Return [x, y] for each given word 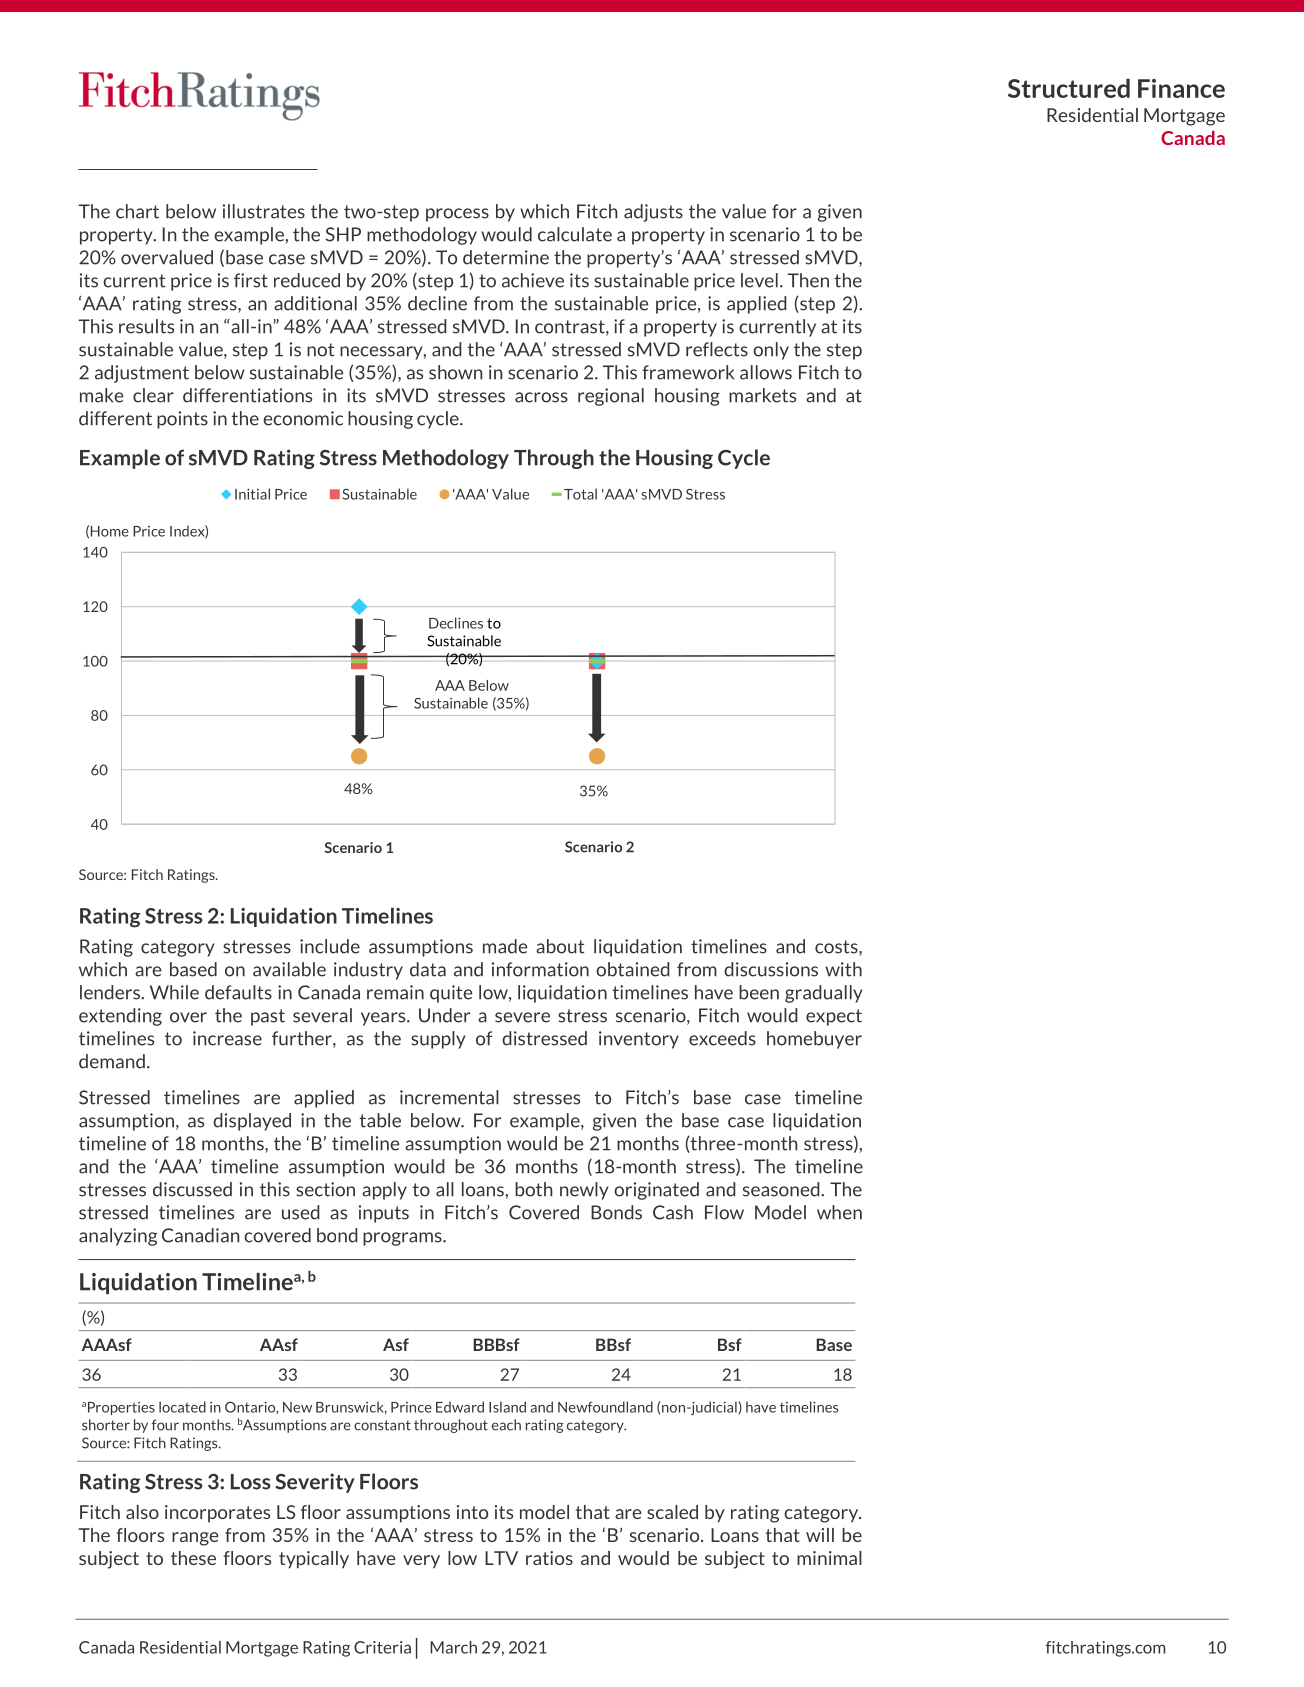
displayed [252, 1122]
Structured [1069, 88]
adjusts [653, 213]
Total [580, 494]
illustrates [264, 211]
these [193, 1558]
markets [762, 395]
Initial [252, 494]
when [839, 1212]
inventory [639, 1040]
